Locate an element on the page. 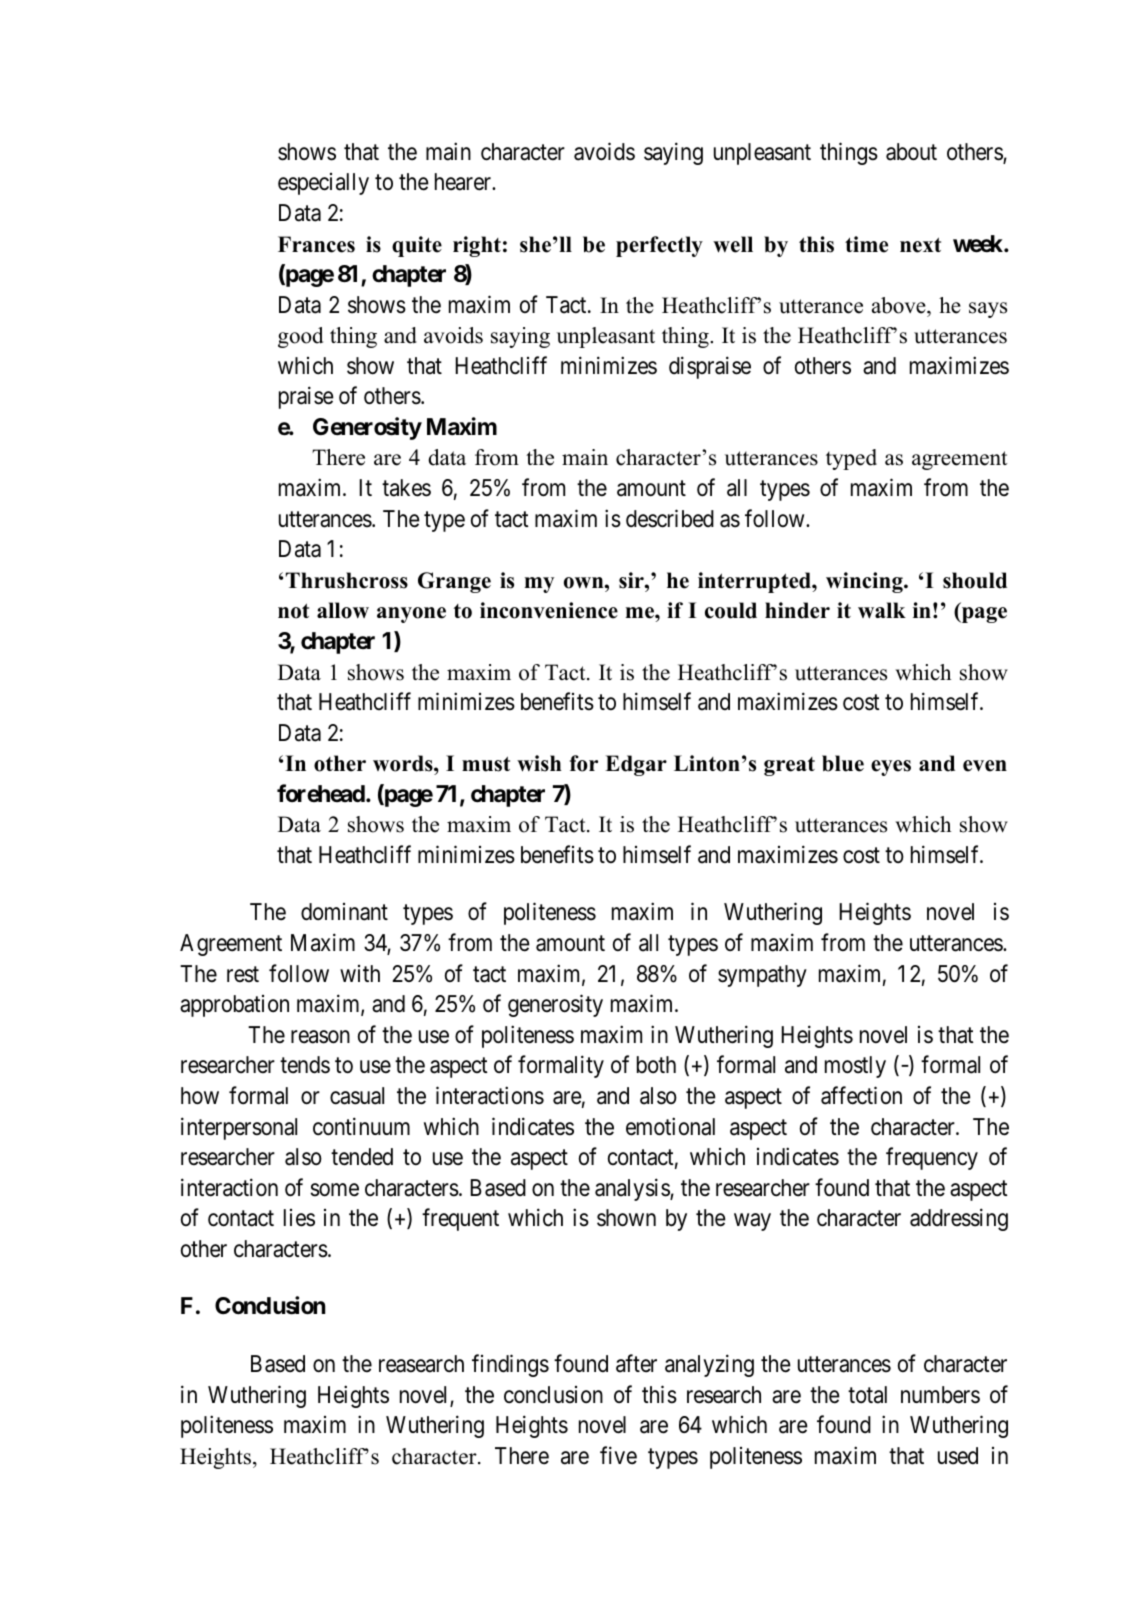 The image size is (1147, 1622). casual is located at coordinates (357, 1096).
